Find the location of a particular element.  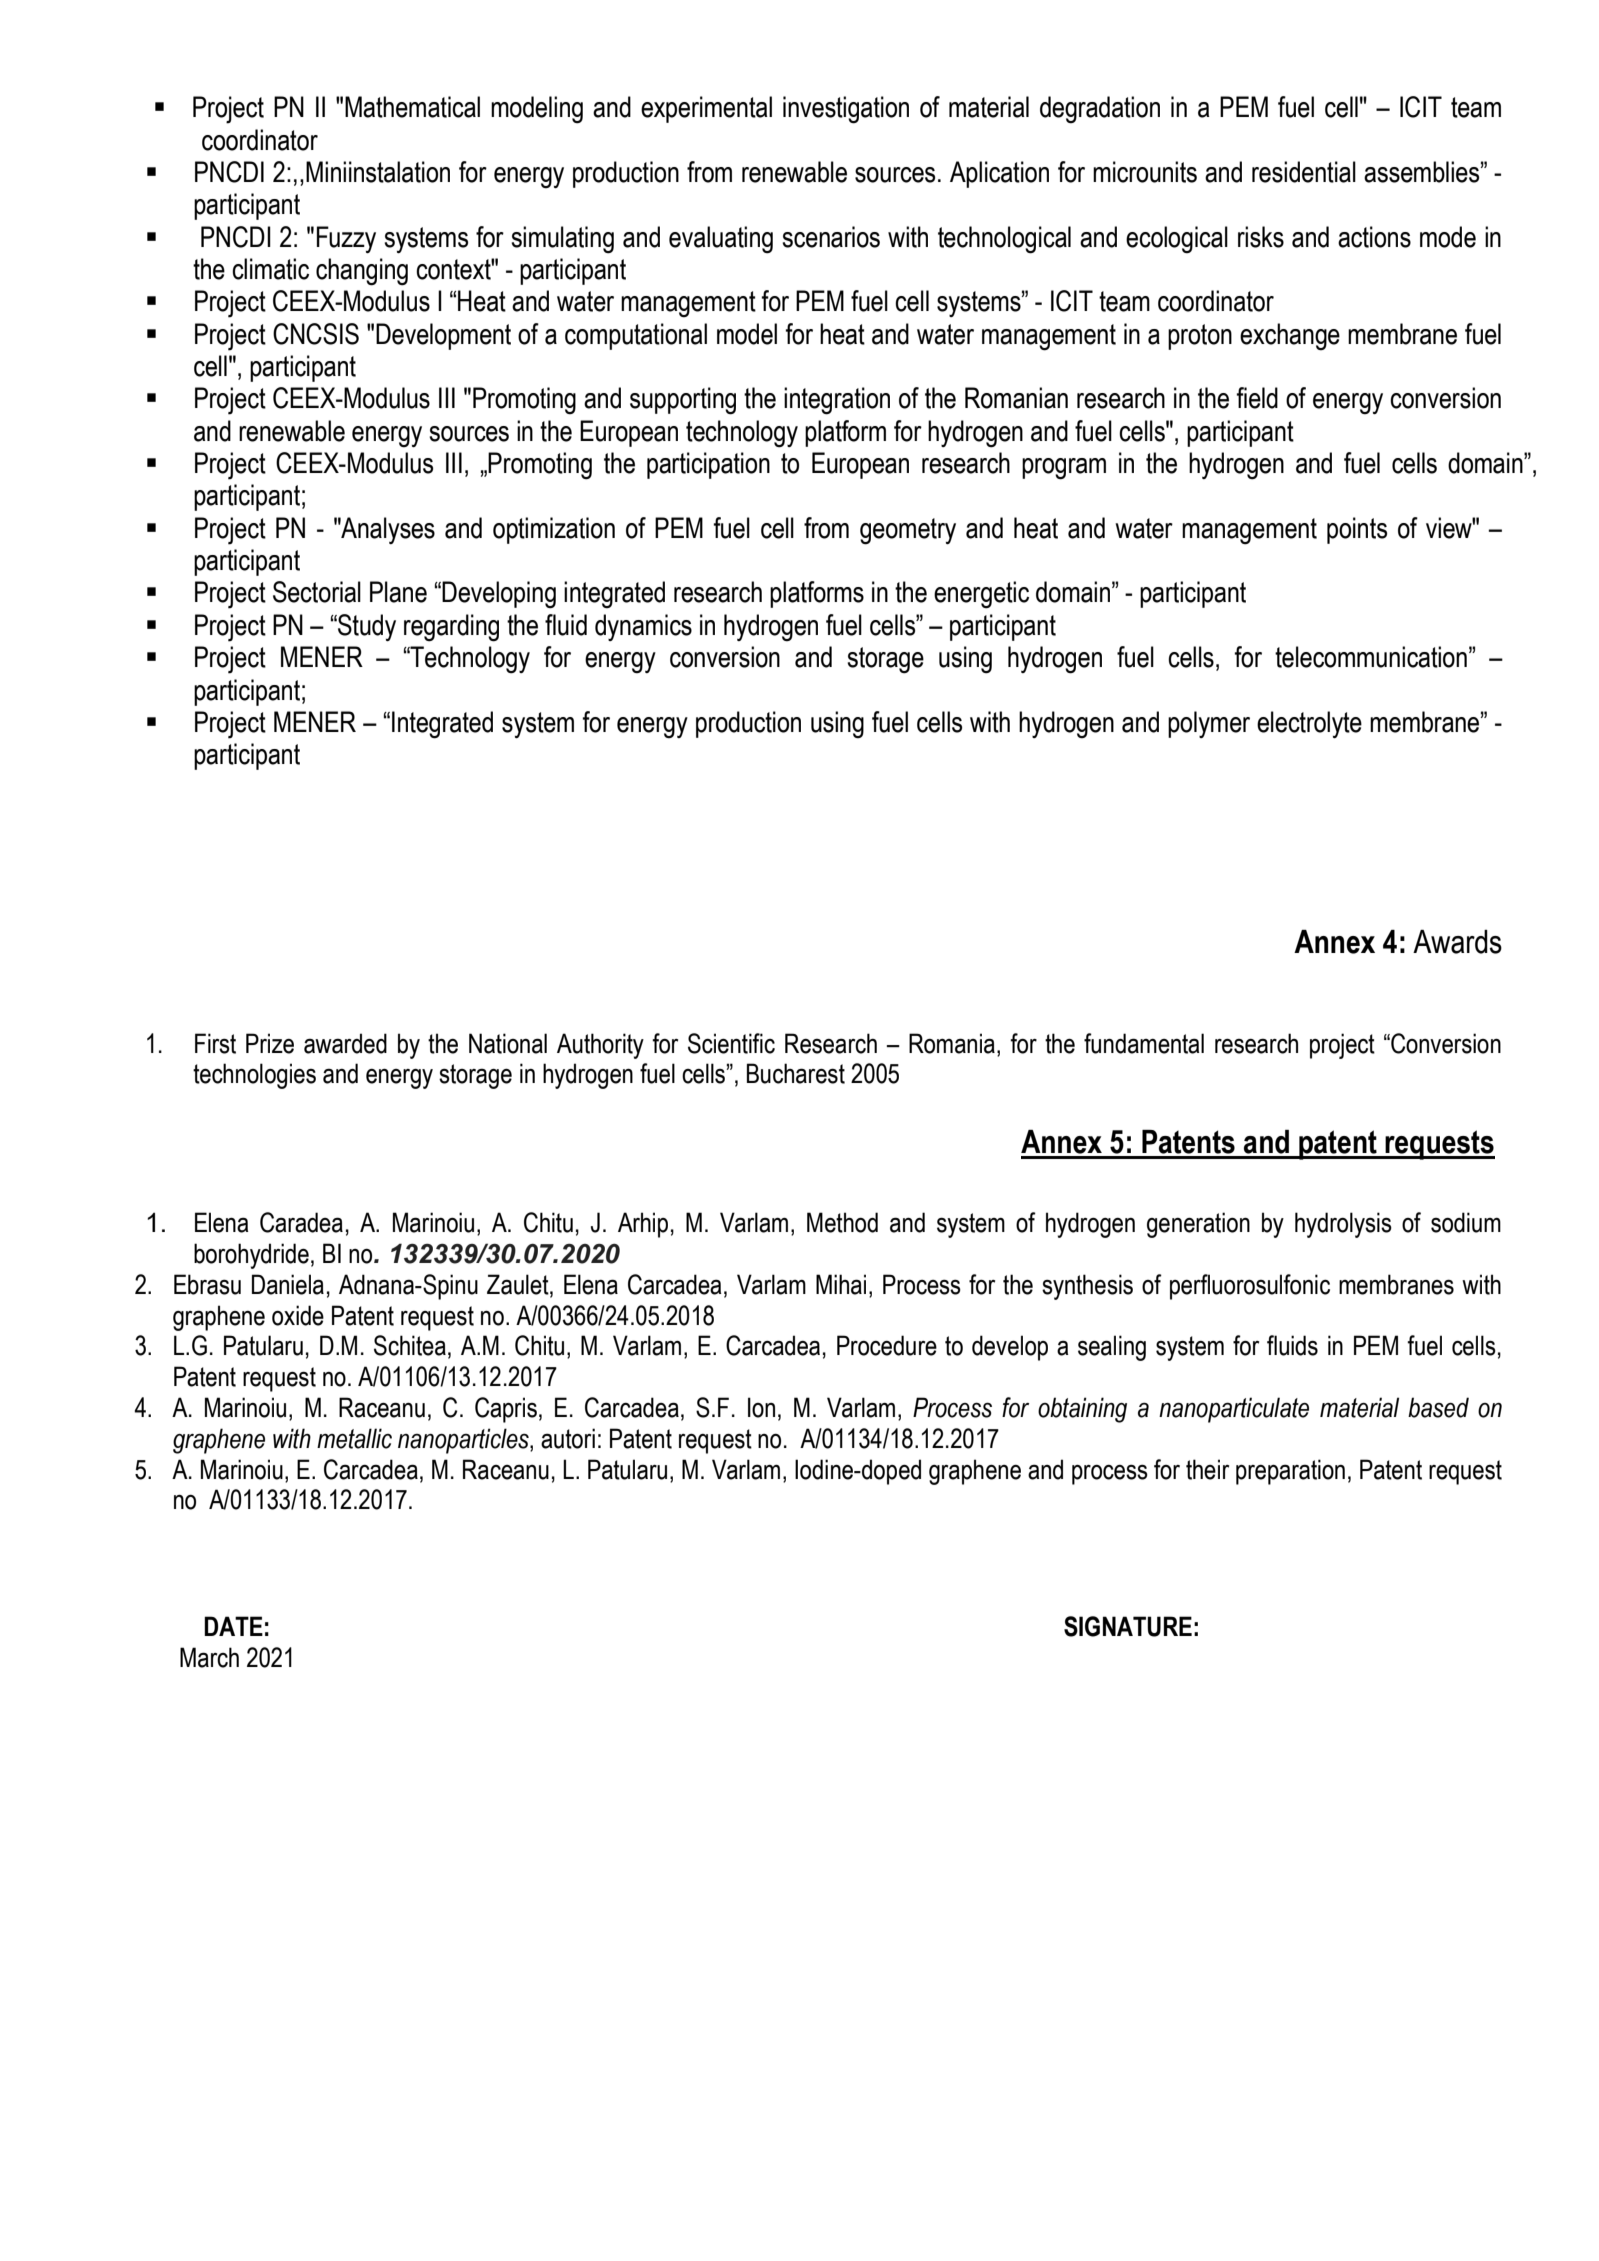

DATE is located at coordinates (233, 1626).
